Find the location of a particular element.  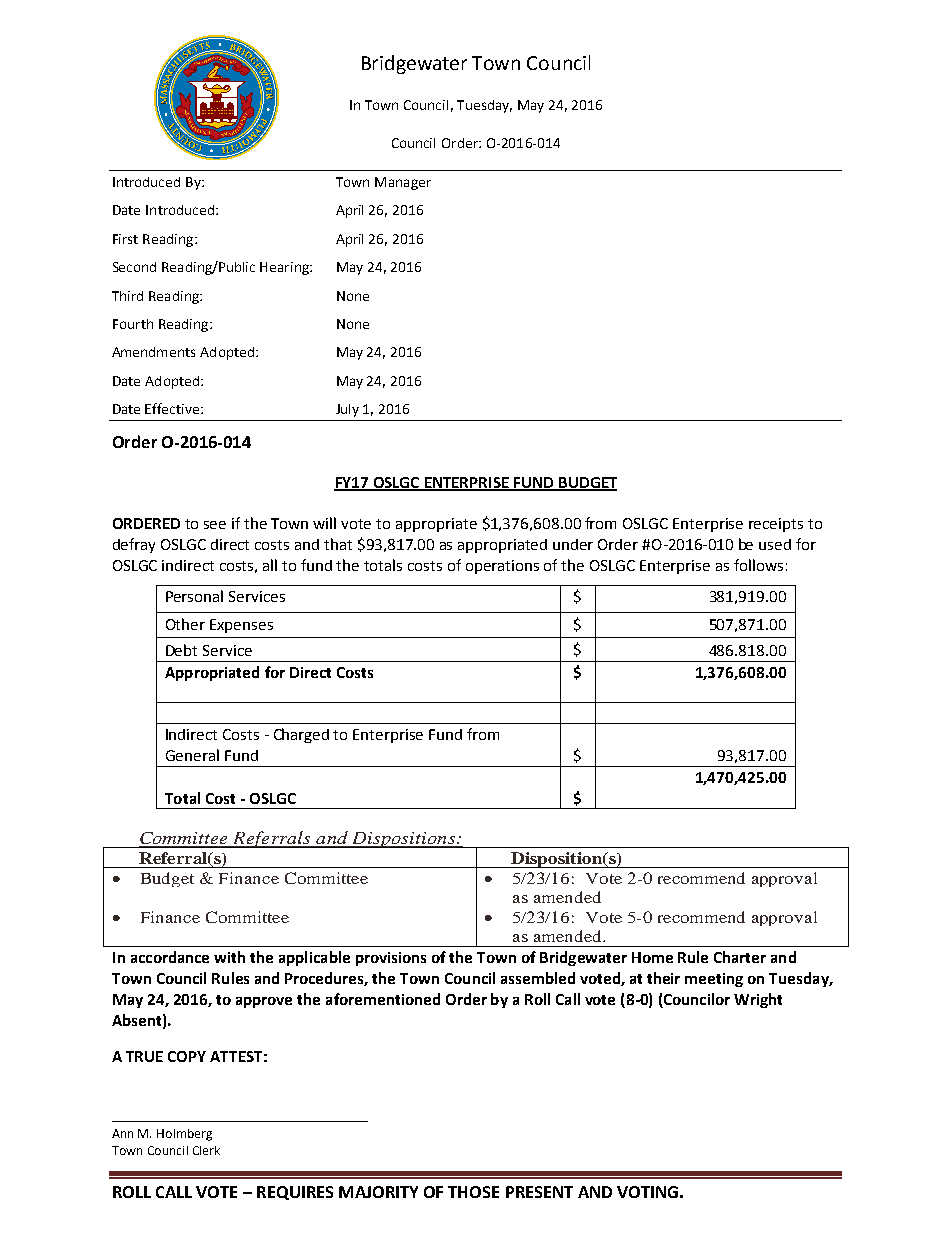

Clerk is located at coordinates (206, 1150).
